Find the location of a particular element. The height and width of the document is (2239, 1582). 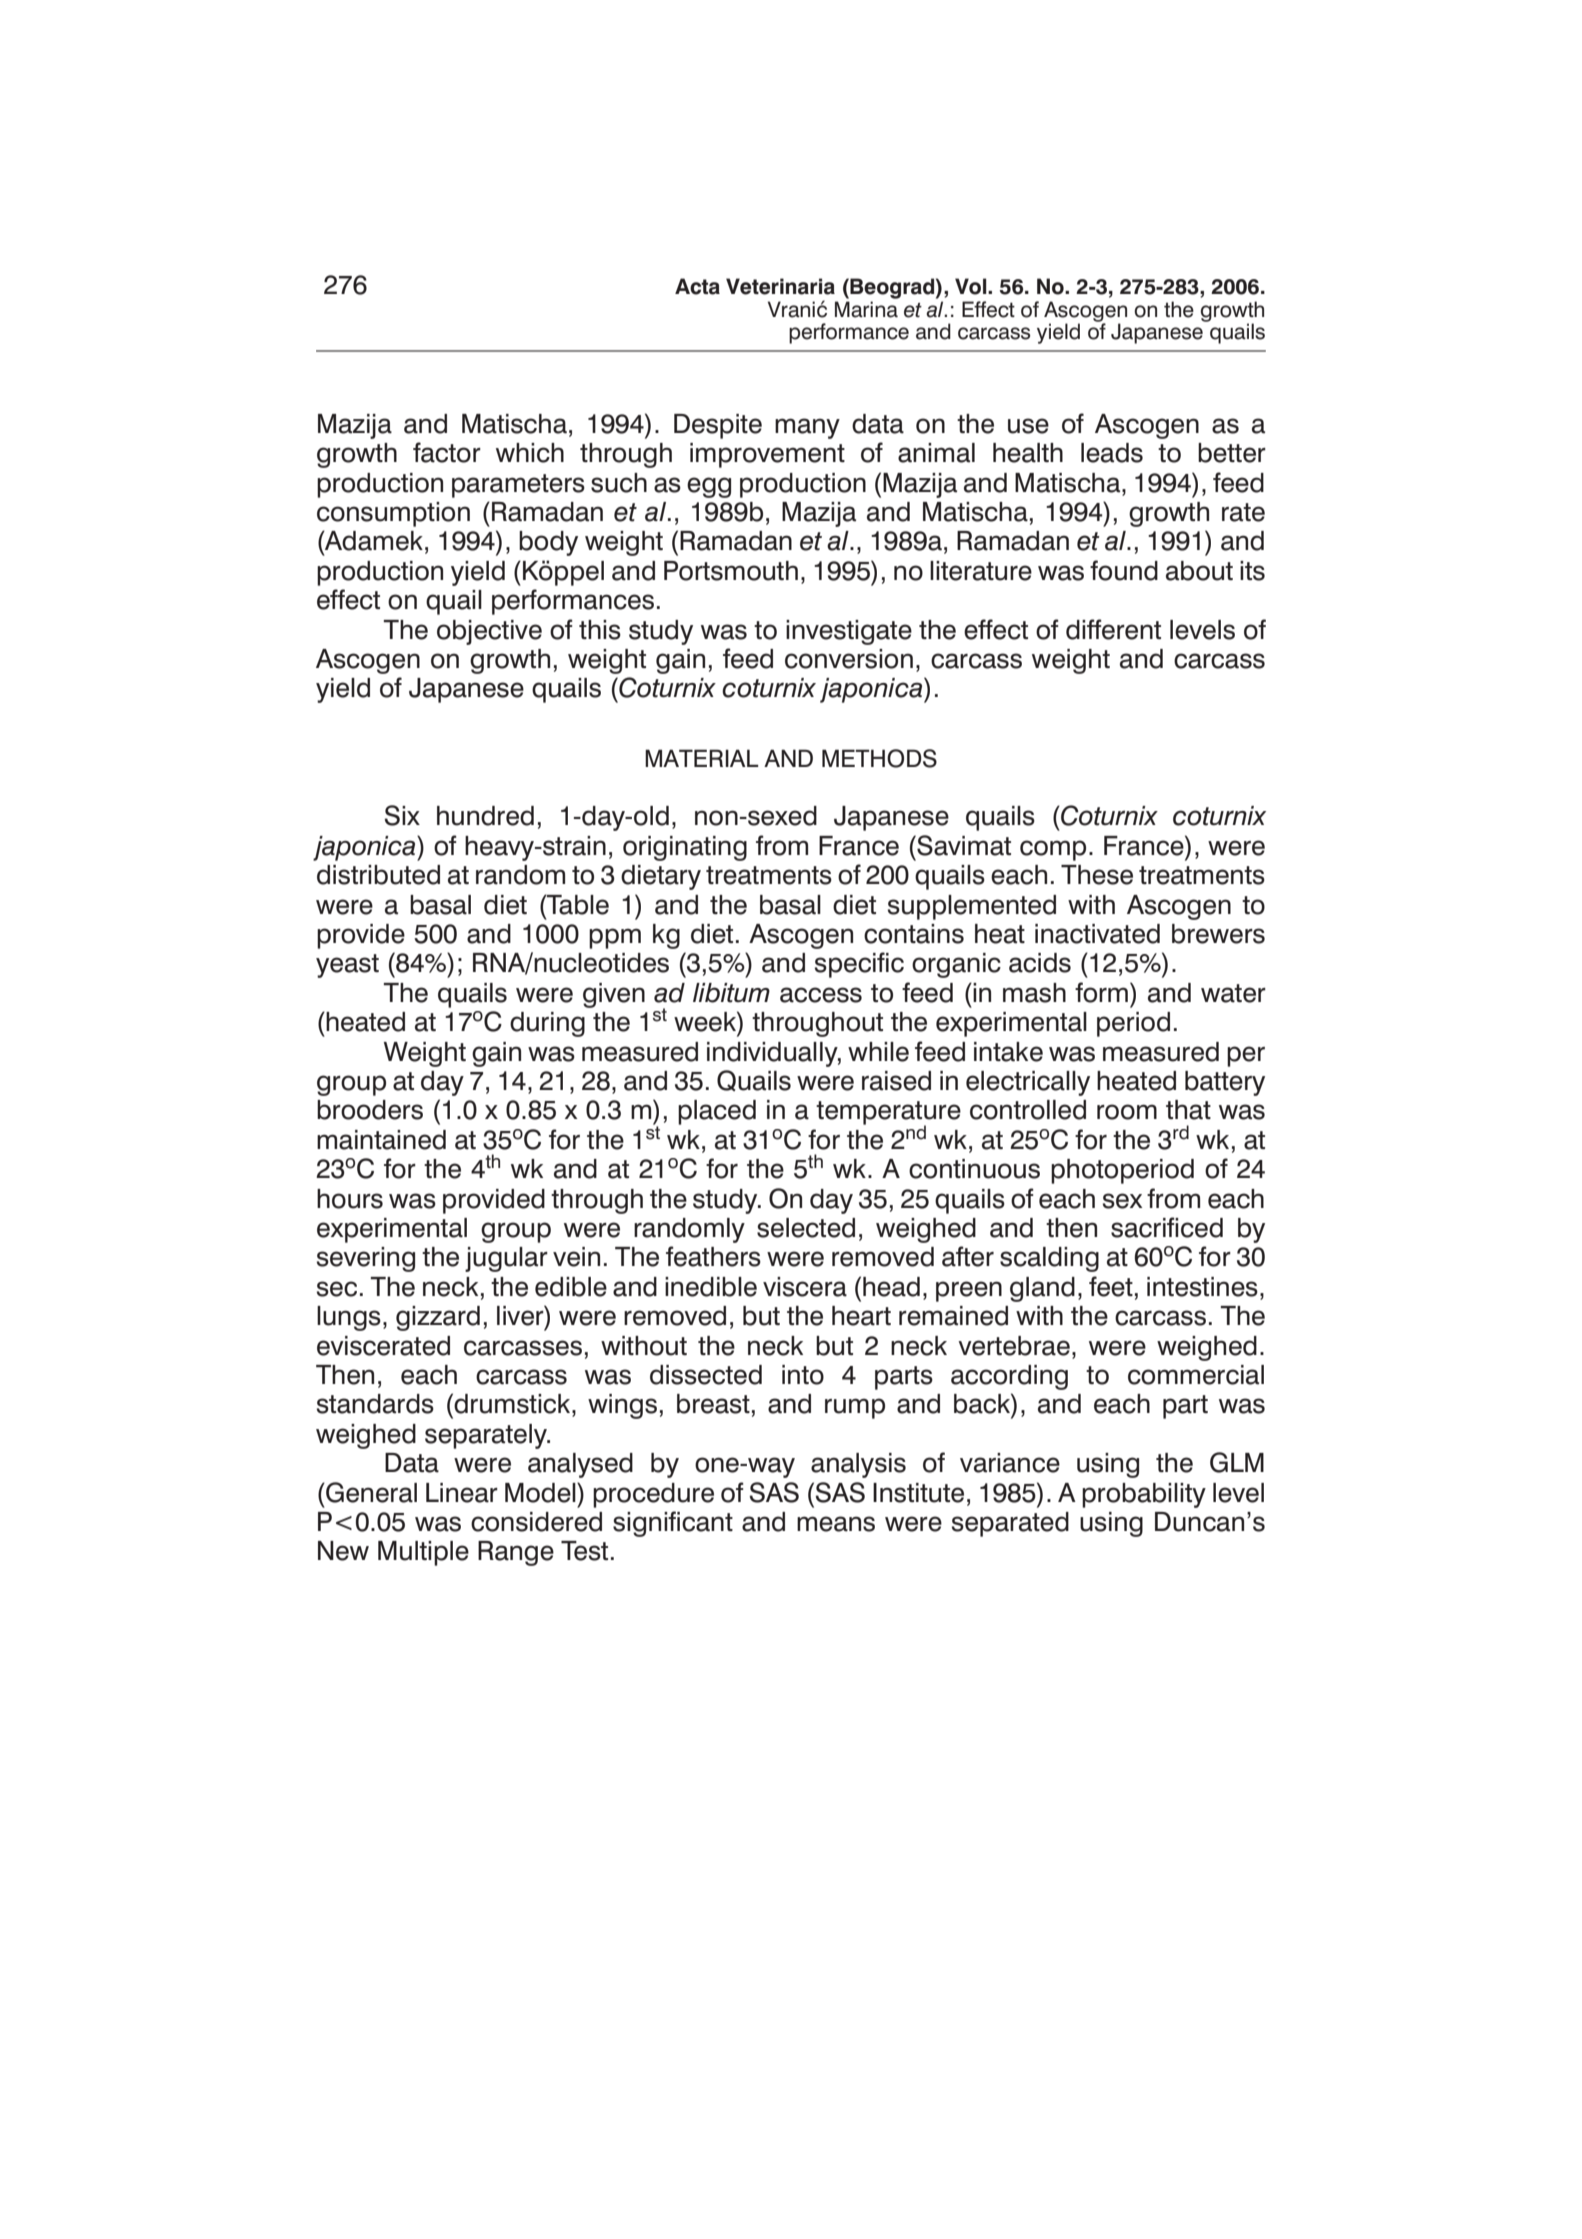

Vol is located at coordinates (972, 286).
